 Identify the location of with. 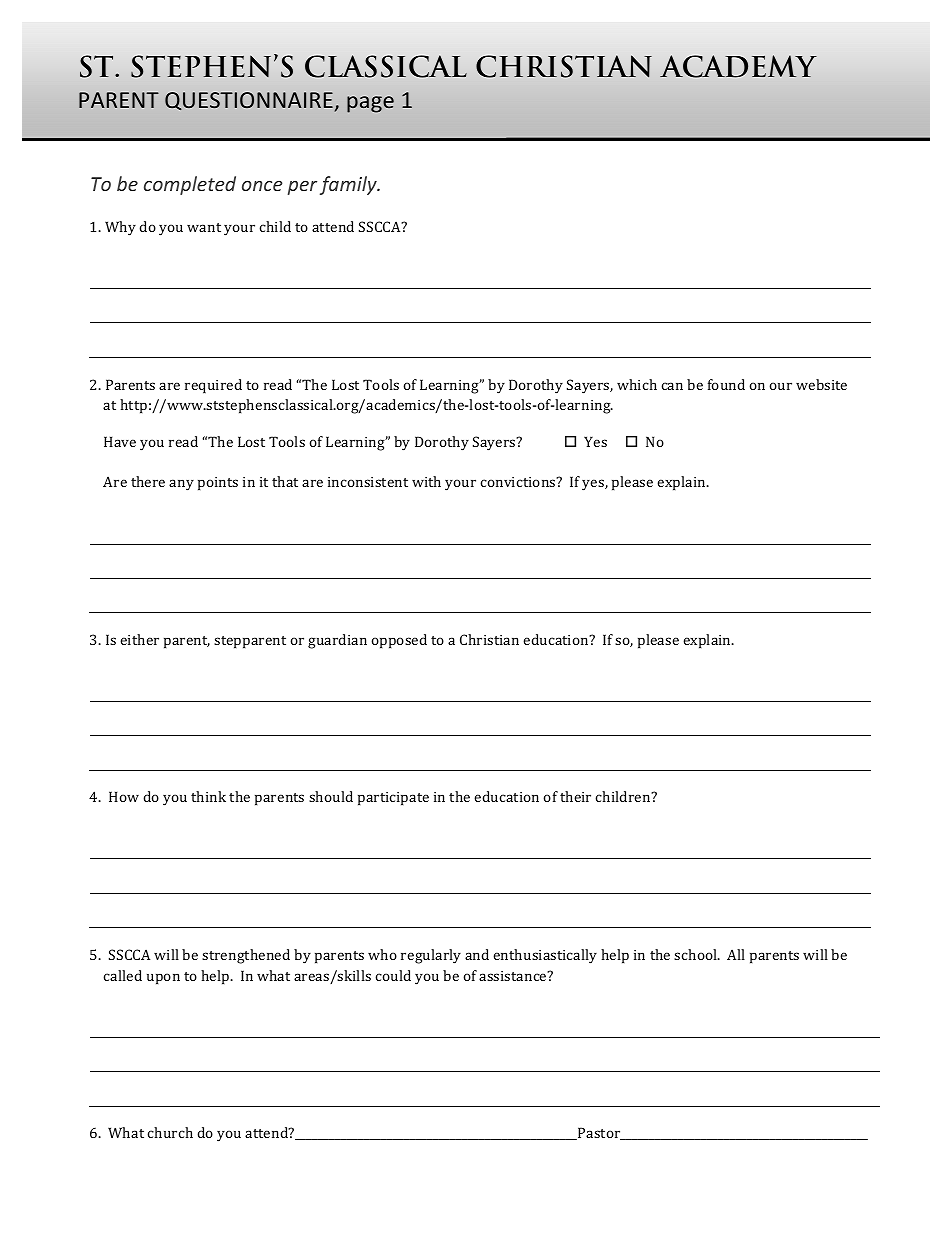
(426, 481).
